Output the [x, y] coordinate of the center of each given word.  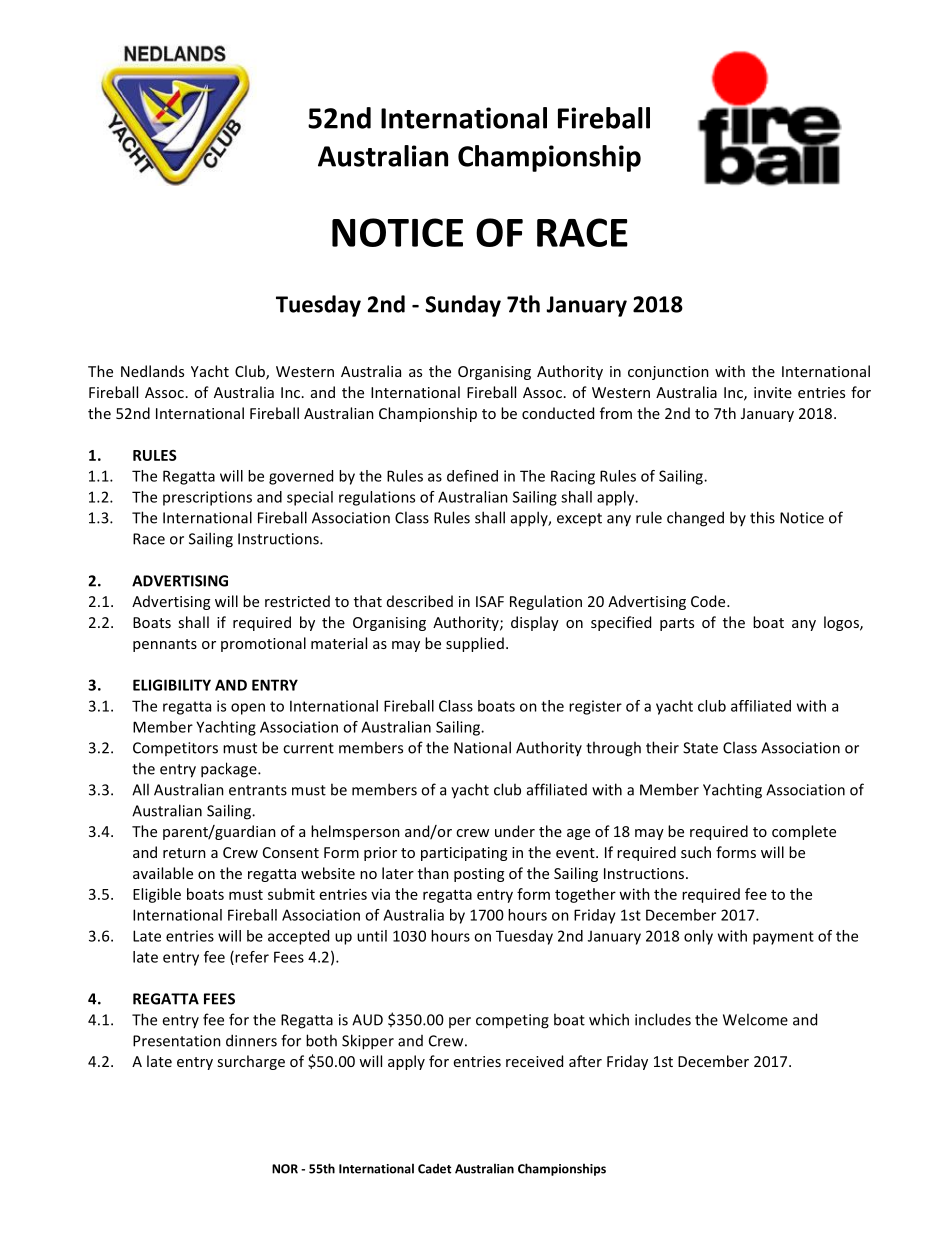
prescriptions [207, 498]
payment [783, 938]
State [700, 748]
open [248, 709]
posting [479, 875]
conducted [558, 413]
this [762, 517]
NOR [285, 1169]
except [579, 520]
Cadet [435, 1169]
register [595, 707]
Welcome [755, 1019]
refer [251, 958]
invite [773, 392]
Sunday [463, 306]
